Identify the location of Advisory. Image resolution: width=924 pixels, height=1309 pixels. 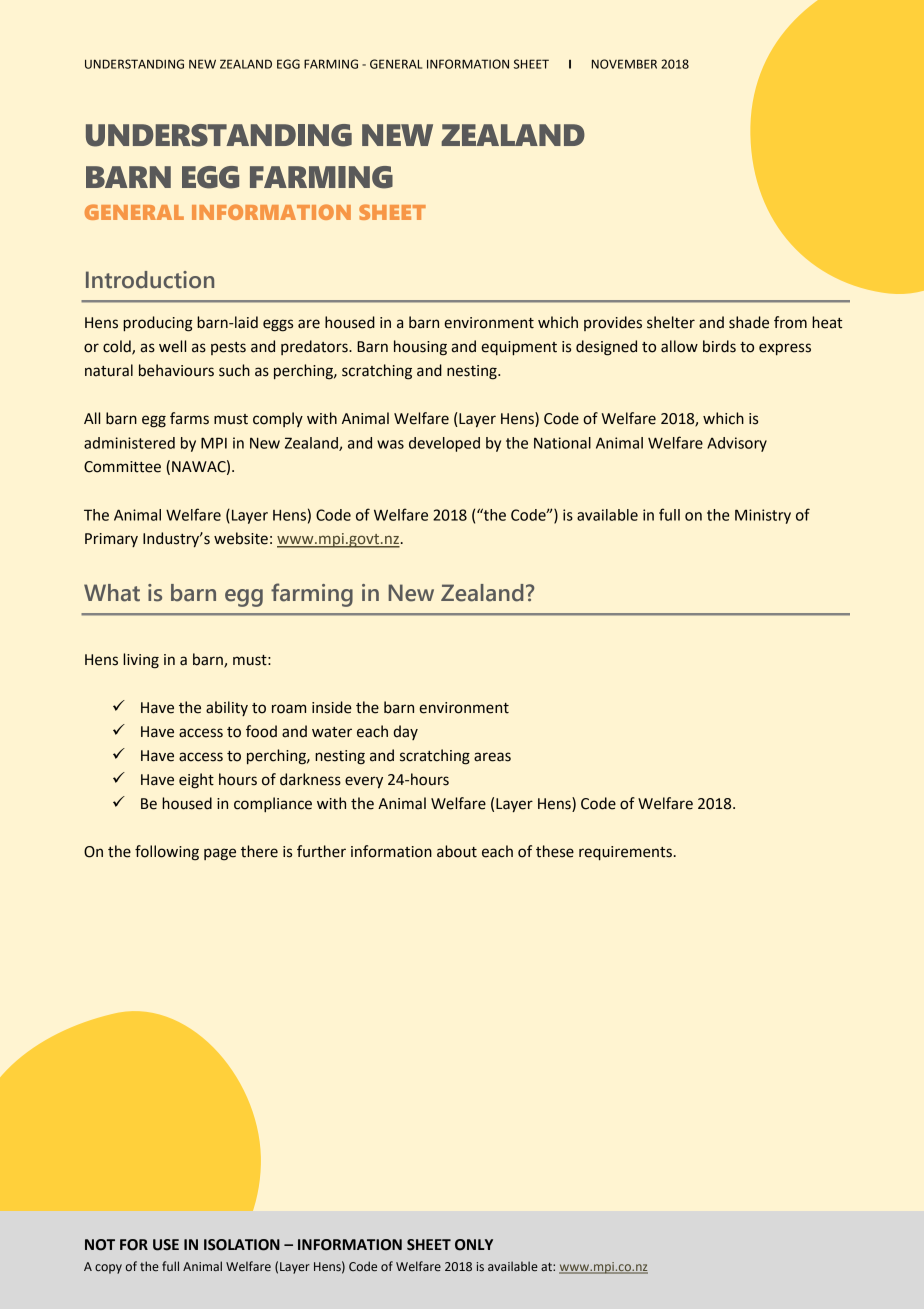
(737, 444).
